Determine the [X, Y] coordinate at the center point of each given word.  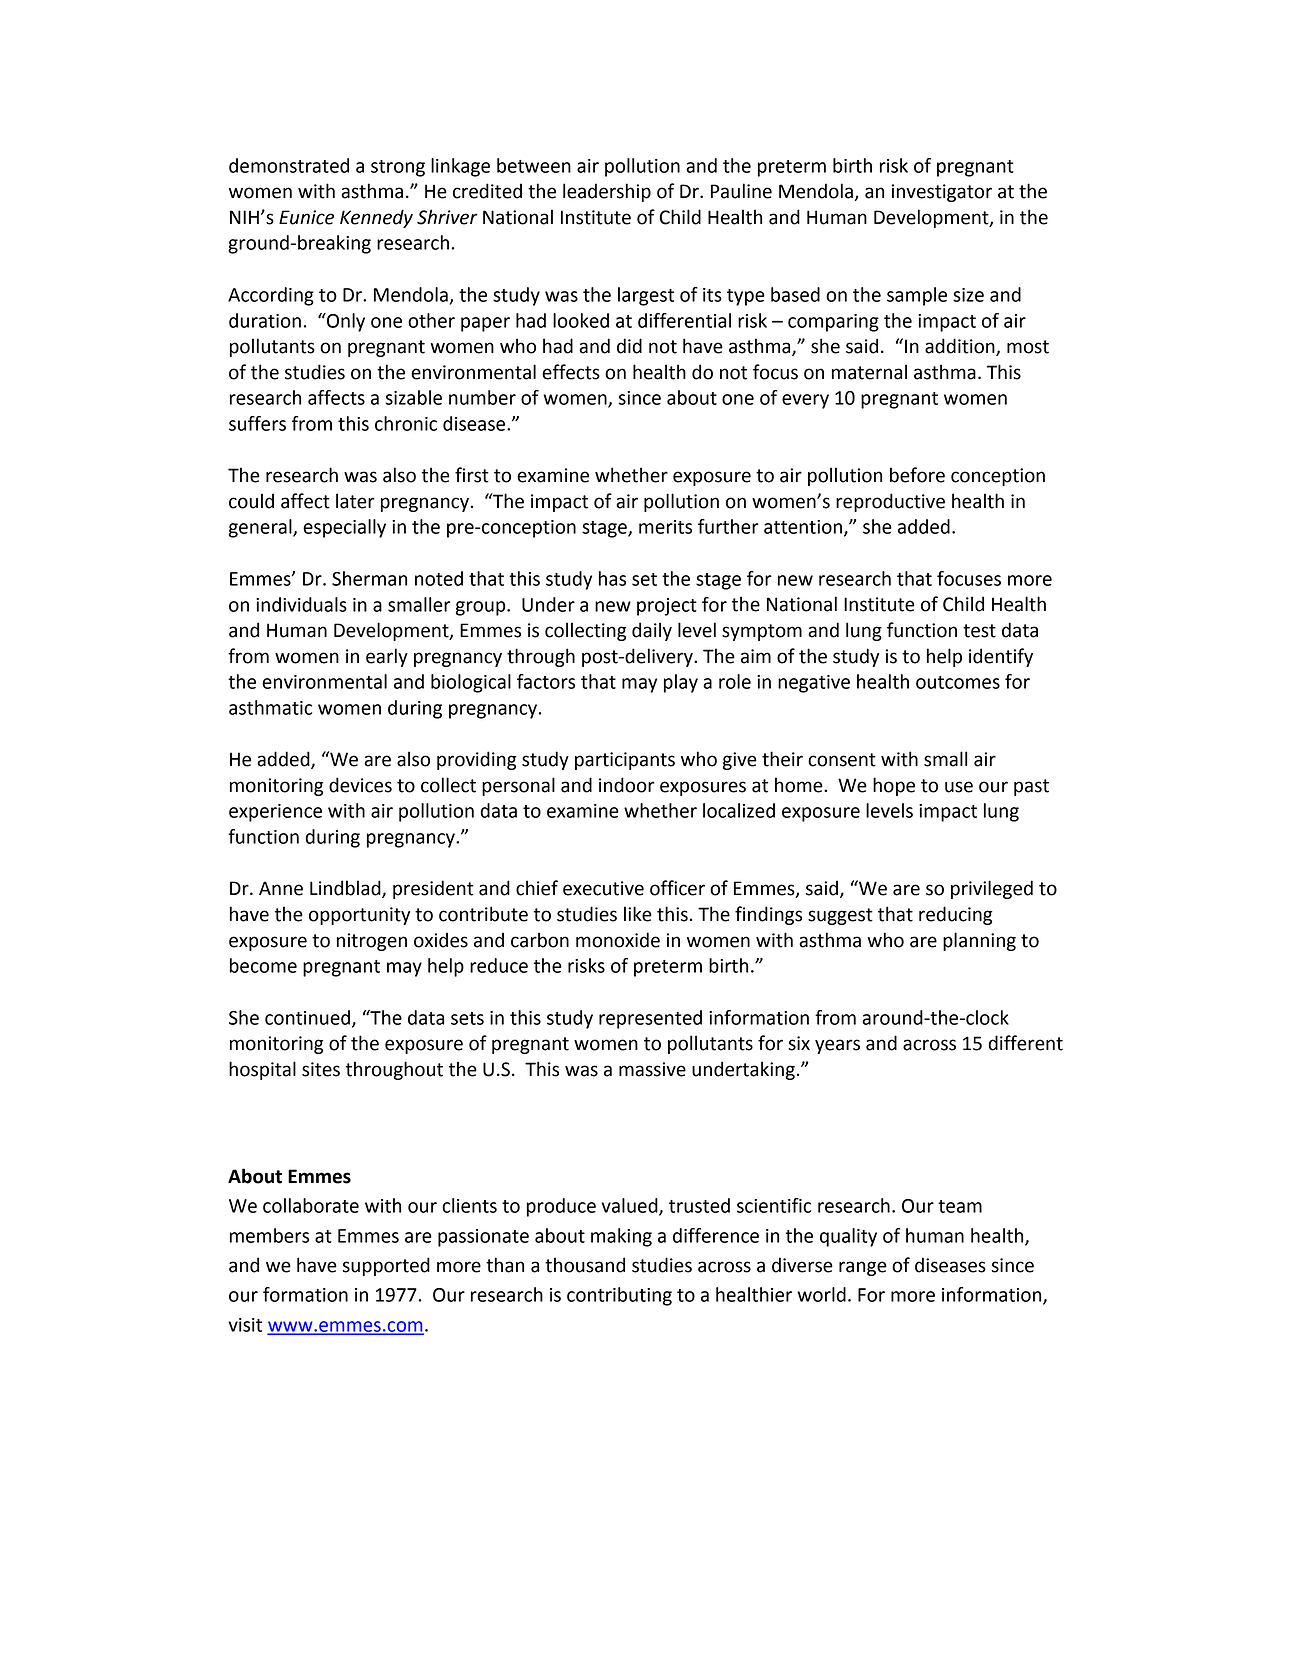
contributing [619, 1296]
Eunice [306, 217]
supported [386, 1266]
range [863, 1268]
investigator [942, 193]
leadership [607, 192]
